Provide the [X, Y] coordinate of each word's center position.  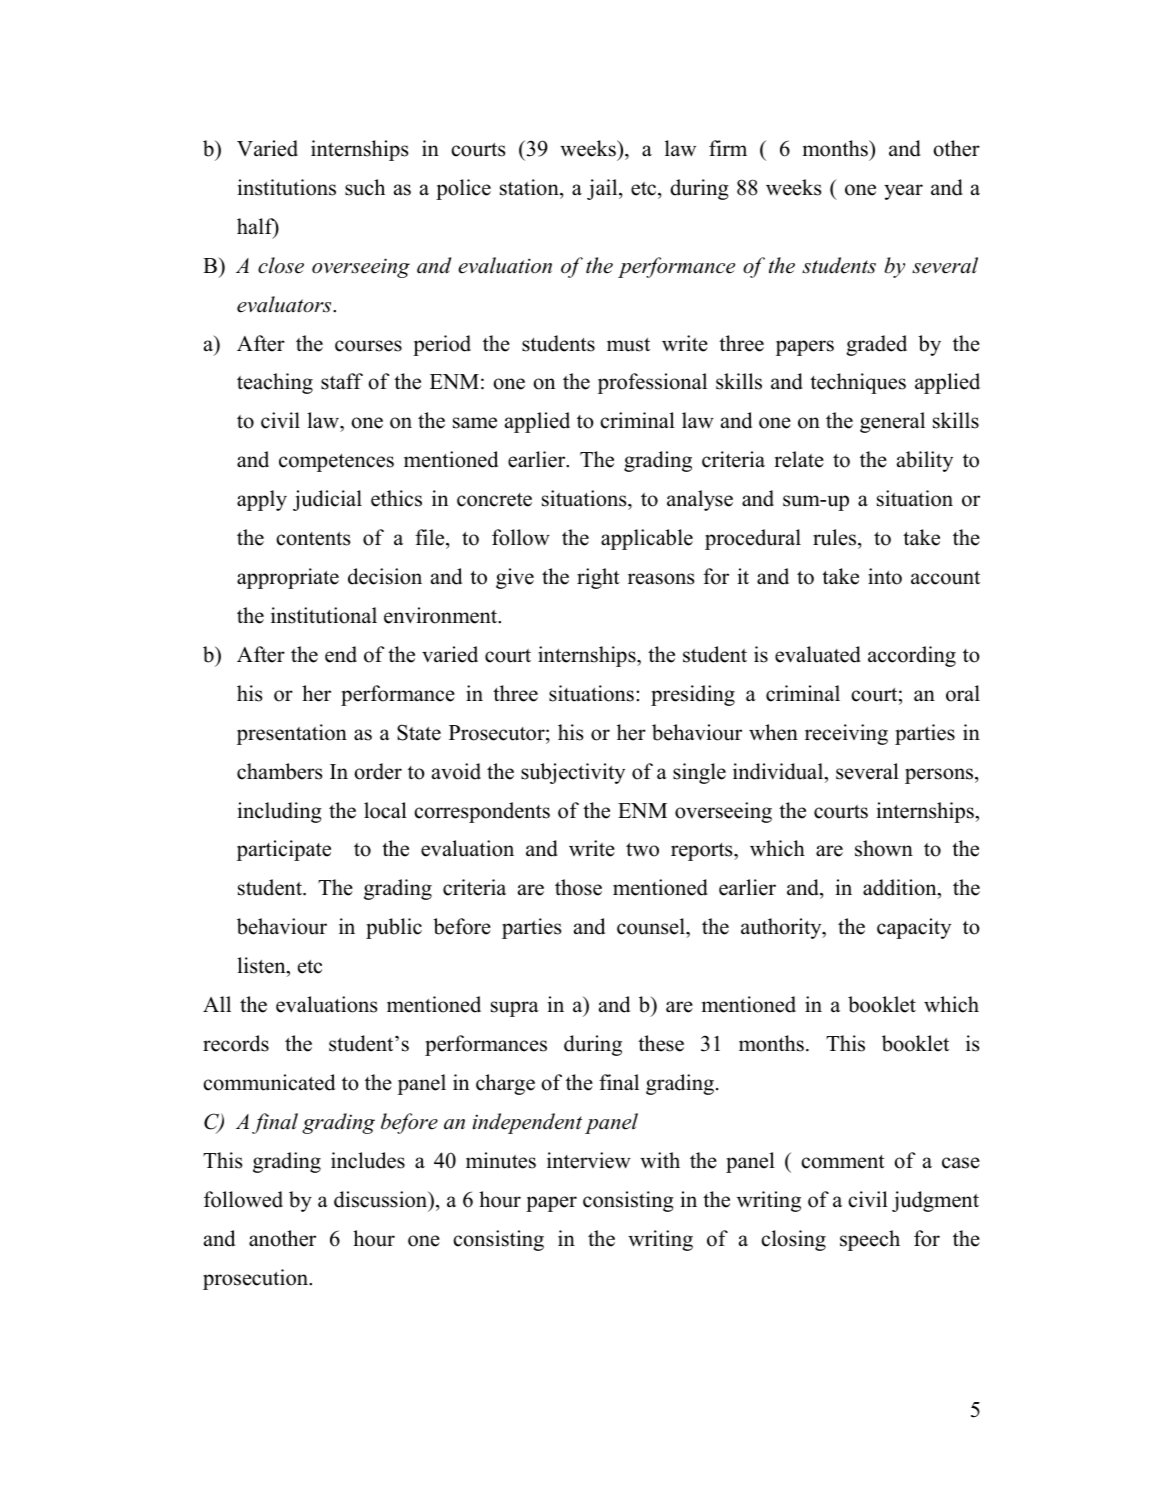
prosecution [257, 1279]
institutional [324, 615]
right [598, 578]
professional [652, 383]
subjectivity [573, 773]
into [885, 576]
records [236, 1043]
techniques [858, 383]
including [280, 812]
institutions [287, 187]
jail [603, 189]
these [661, 1043]
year [903, 192]
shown [884, 848]
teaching [275, 383]
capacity [914, 928]
